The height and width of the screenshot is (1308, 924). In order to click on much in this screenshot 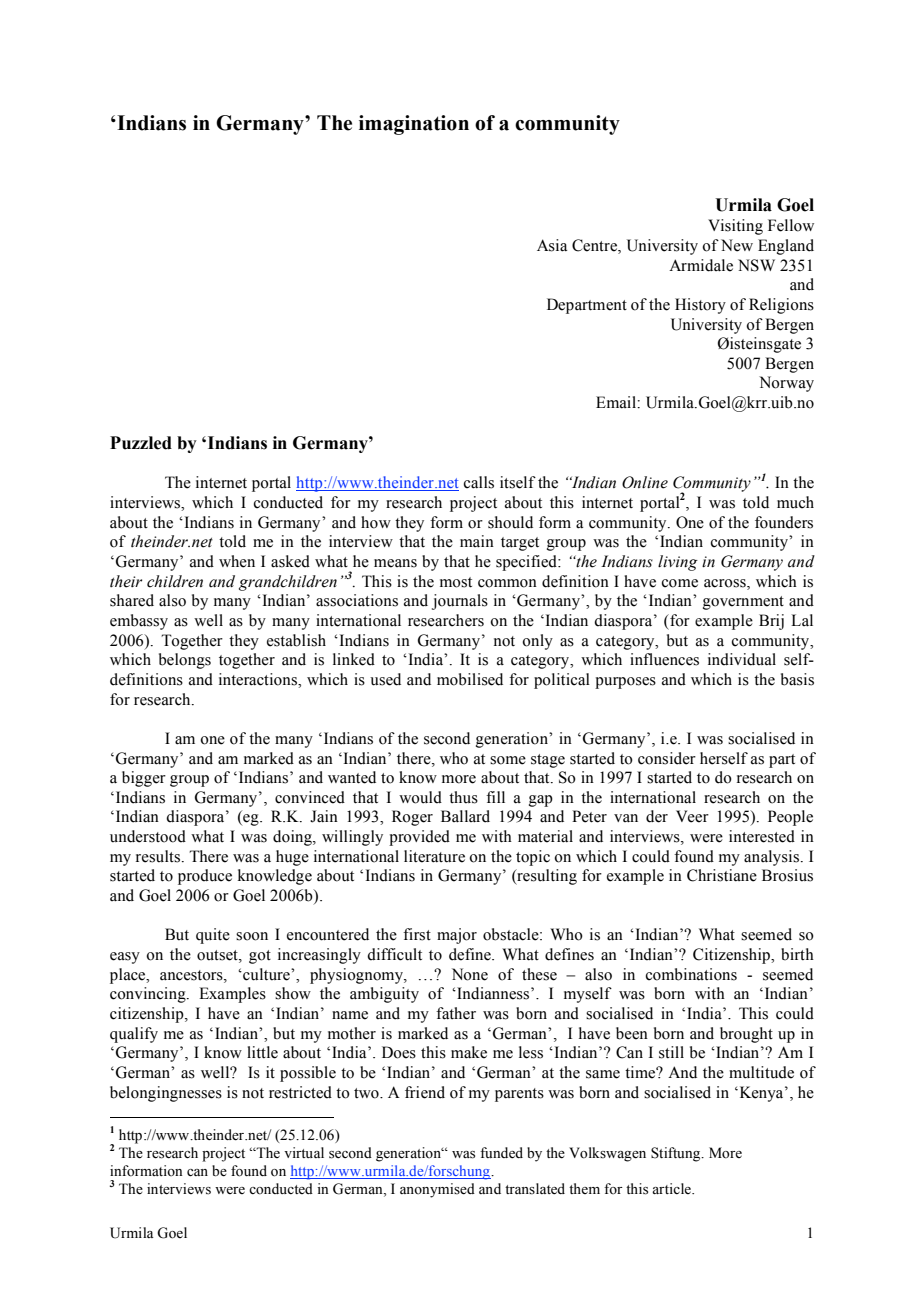, I will do `click(795, 502)`.
